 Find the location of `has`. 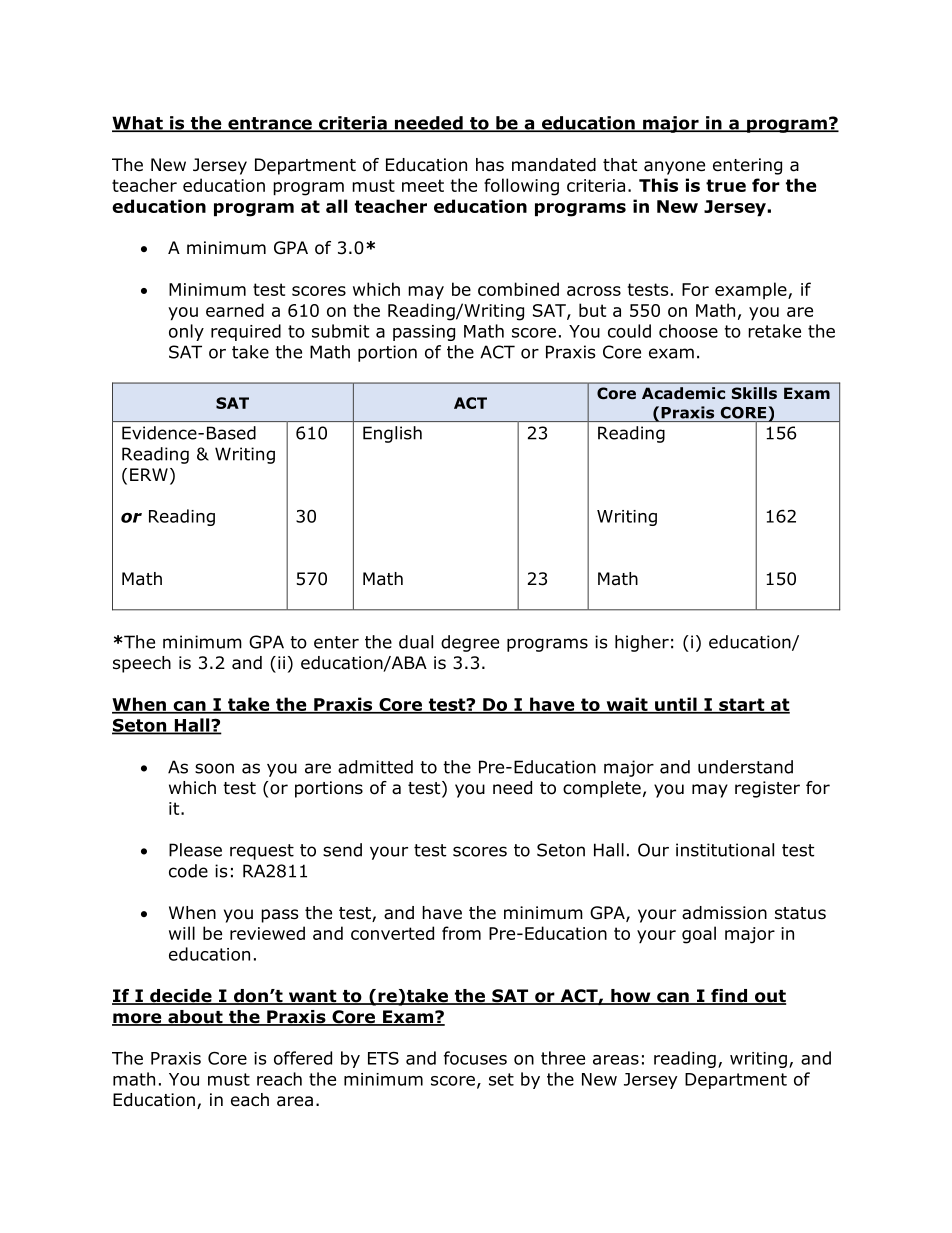

has is located at coordinates (490, 165).
